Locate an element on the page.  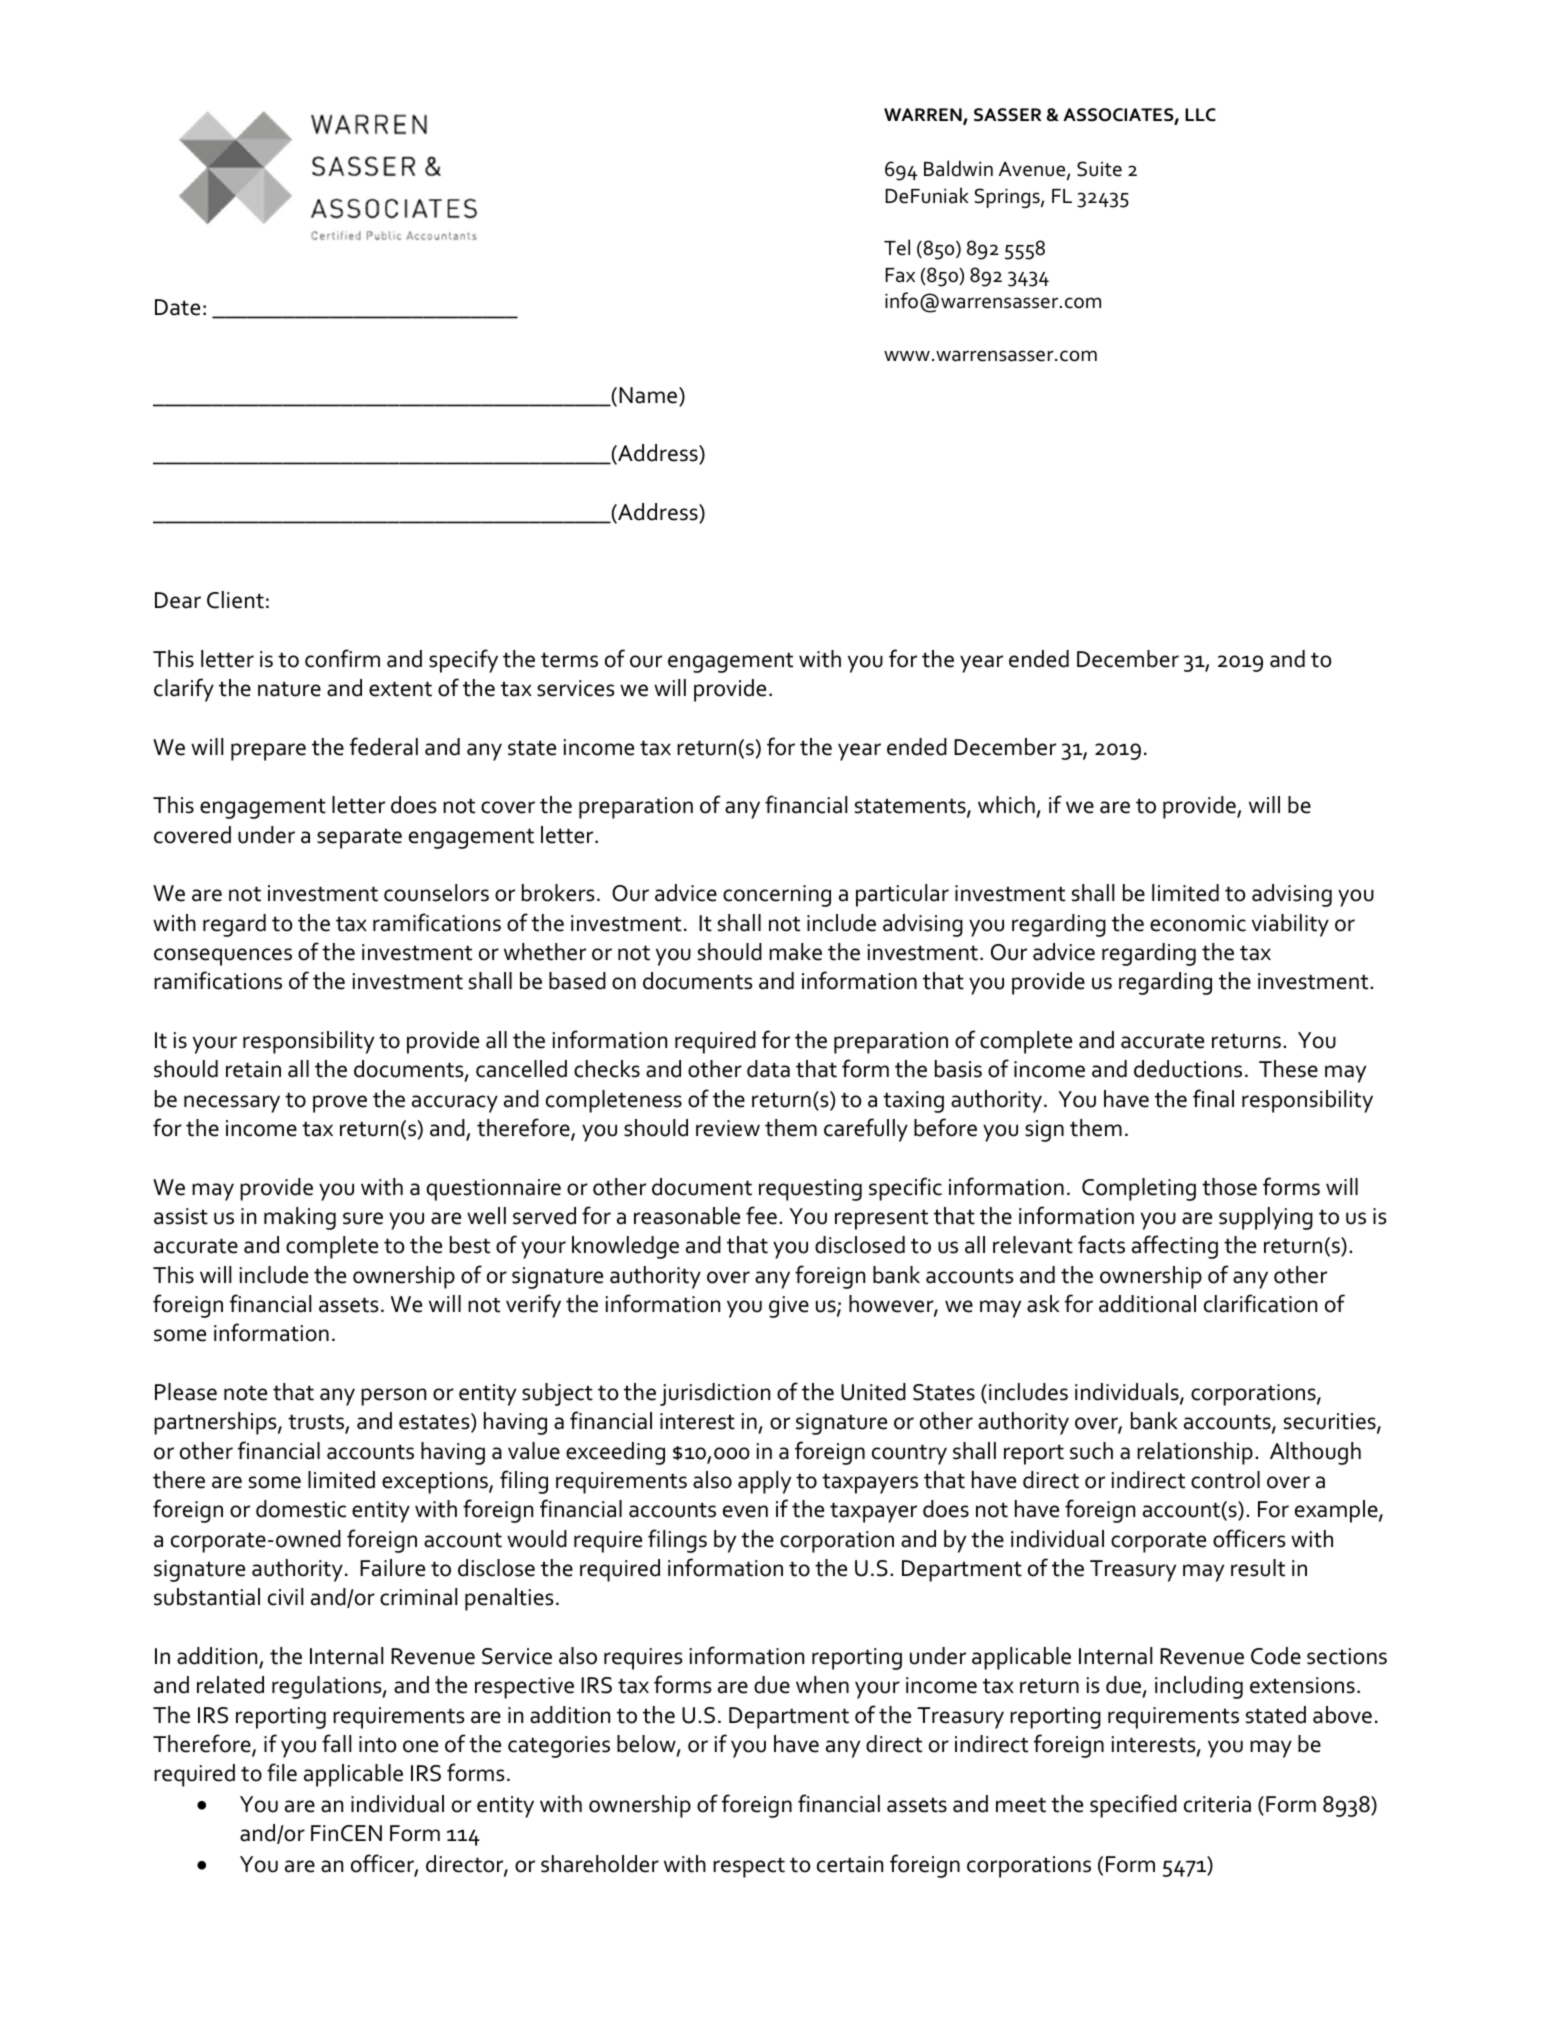
terms is located at coordinates (569, 660).
